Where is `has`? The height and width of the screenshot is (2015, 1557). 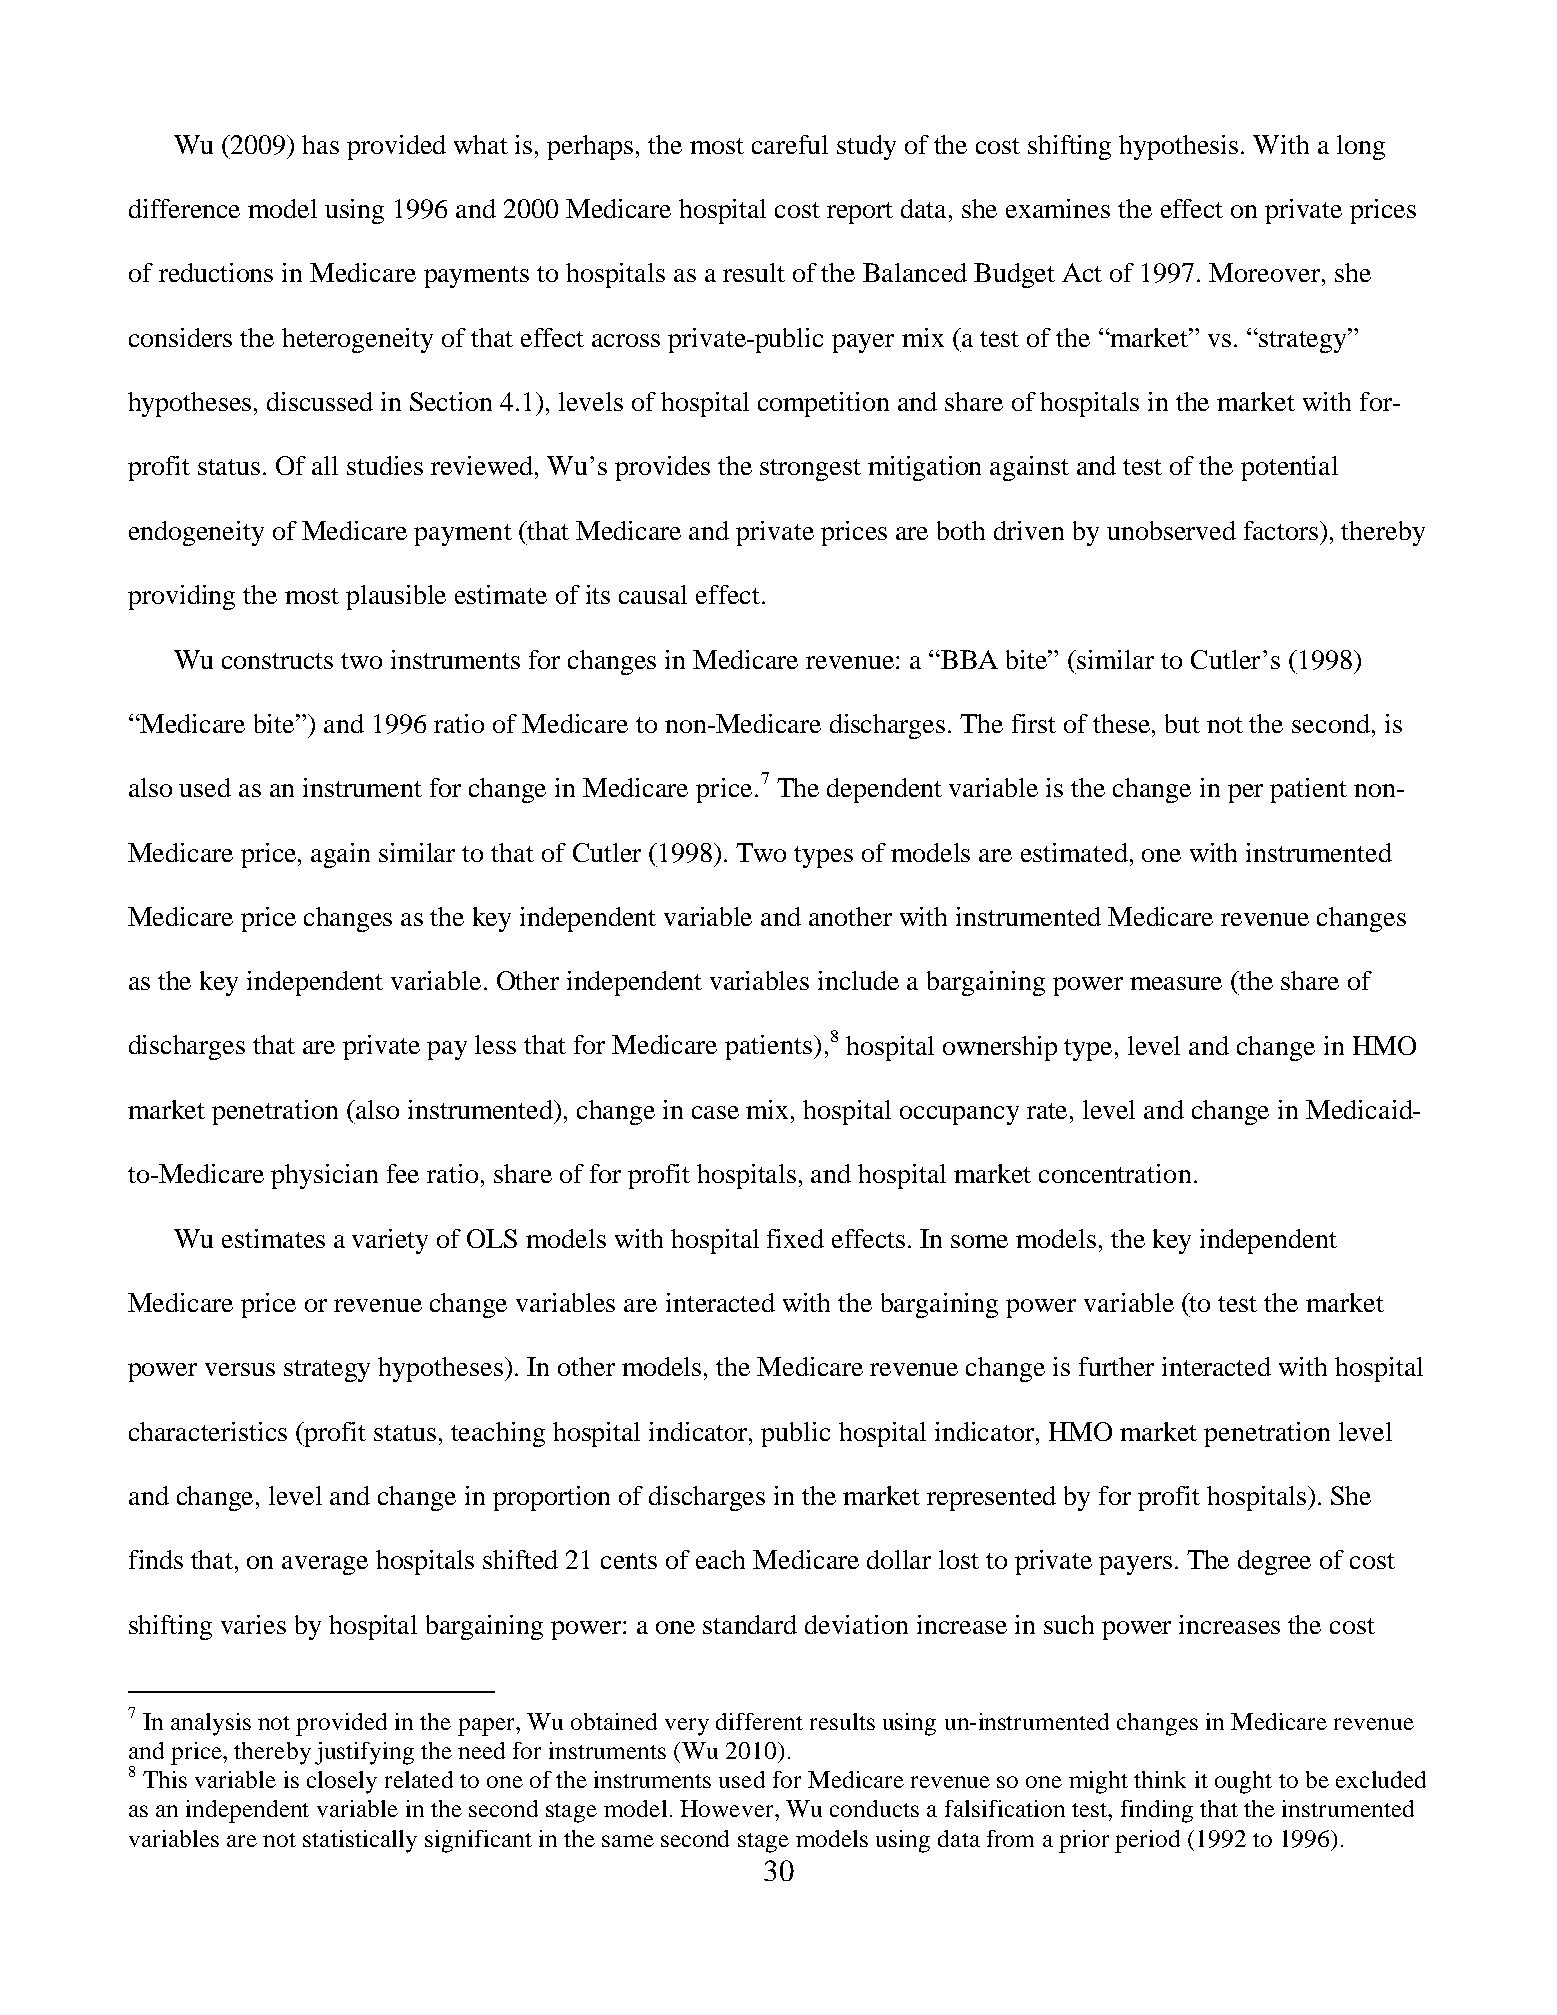
has is located at coordinates (320, 144).
